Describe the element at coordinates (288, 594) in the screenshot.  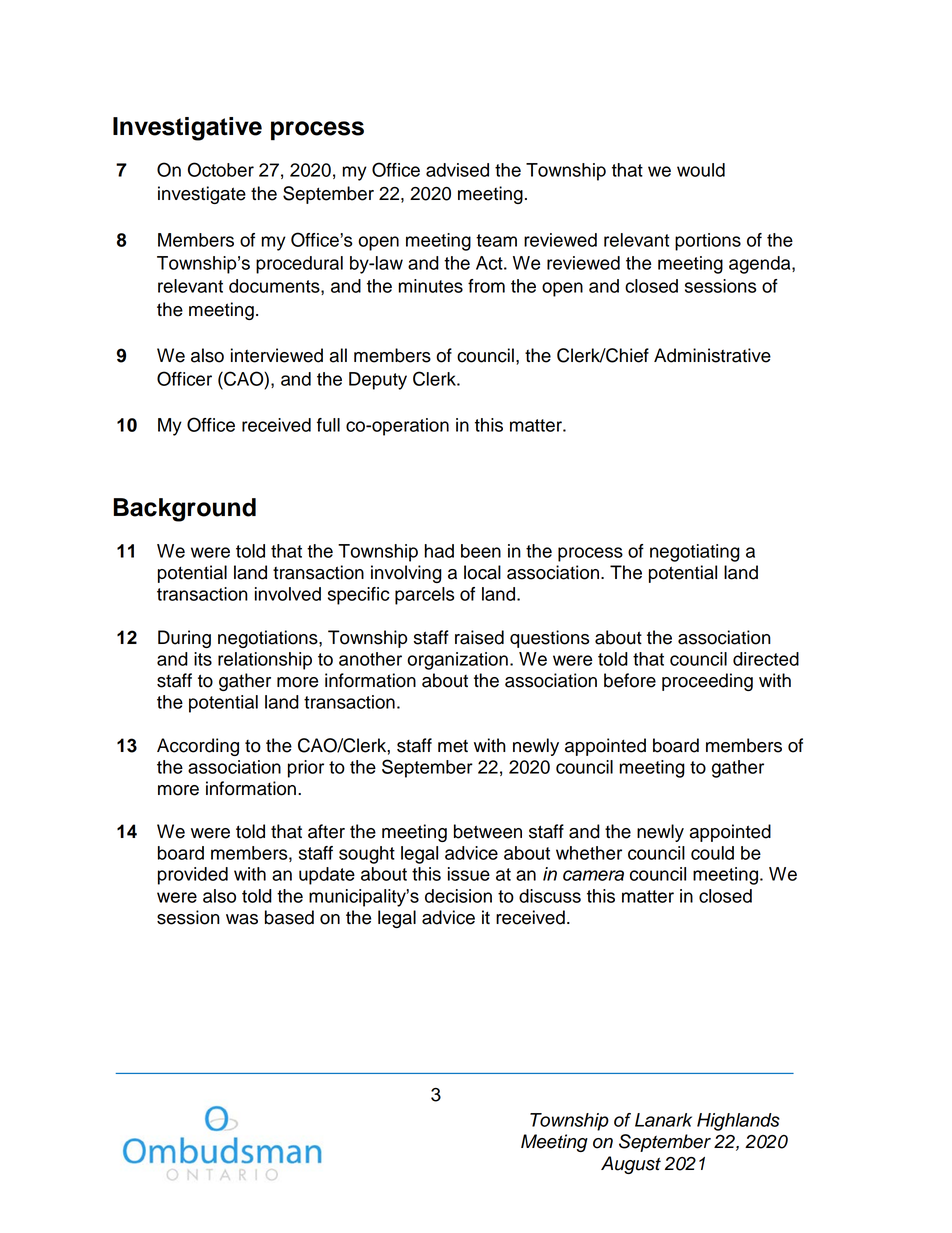
I see `involved` at that location.
